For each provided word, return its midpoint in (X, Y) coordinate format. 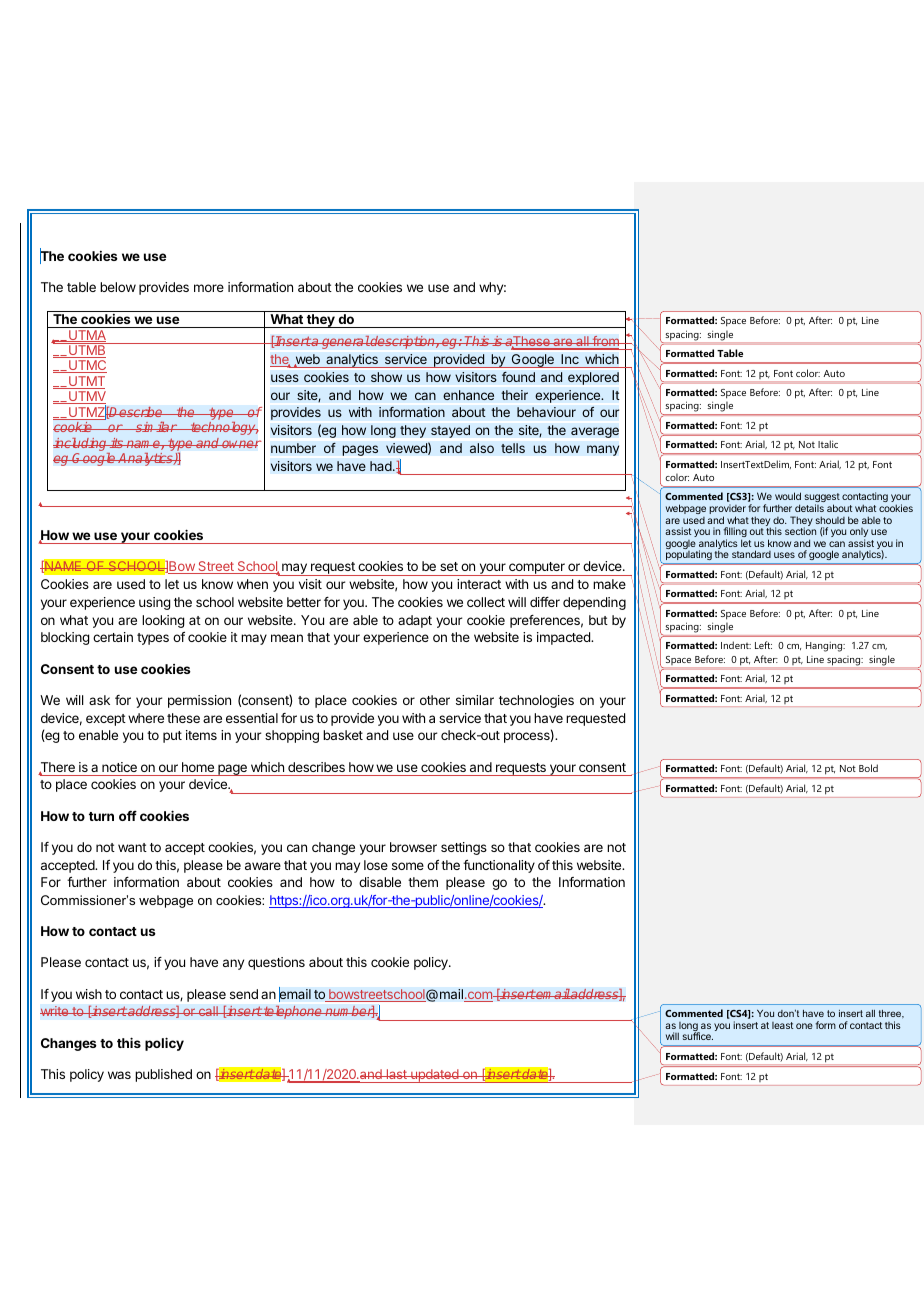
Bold (868, 768)
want (132, 847)
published (163, 1075)
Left (763, 645)
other (435, 700)
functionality (499, 866)
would (788, 496)
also (482, 448)
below (118, 287)
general (345, 342)
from (605, 342)
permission (199, 701)
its (117, 443)
